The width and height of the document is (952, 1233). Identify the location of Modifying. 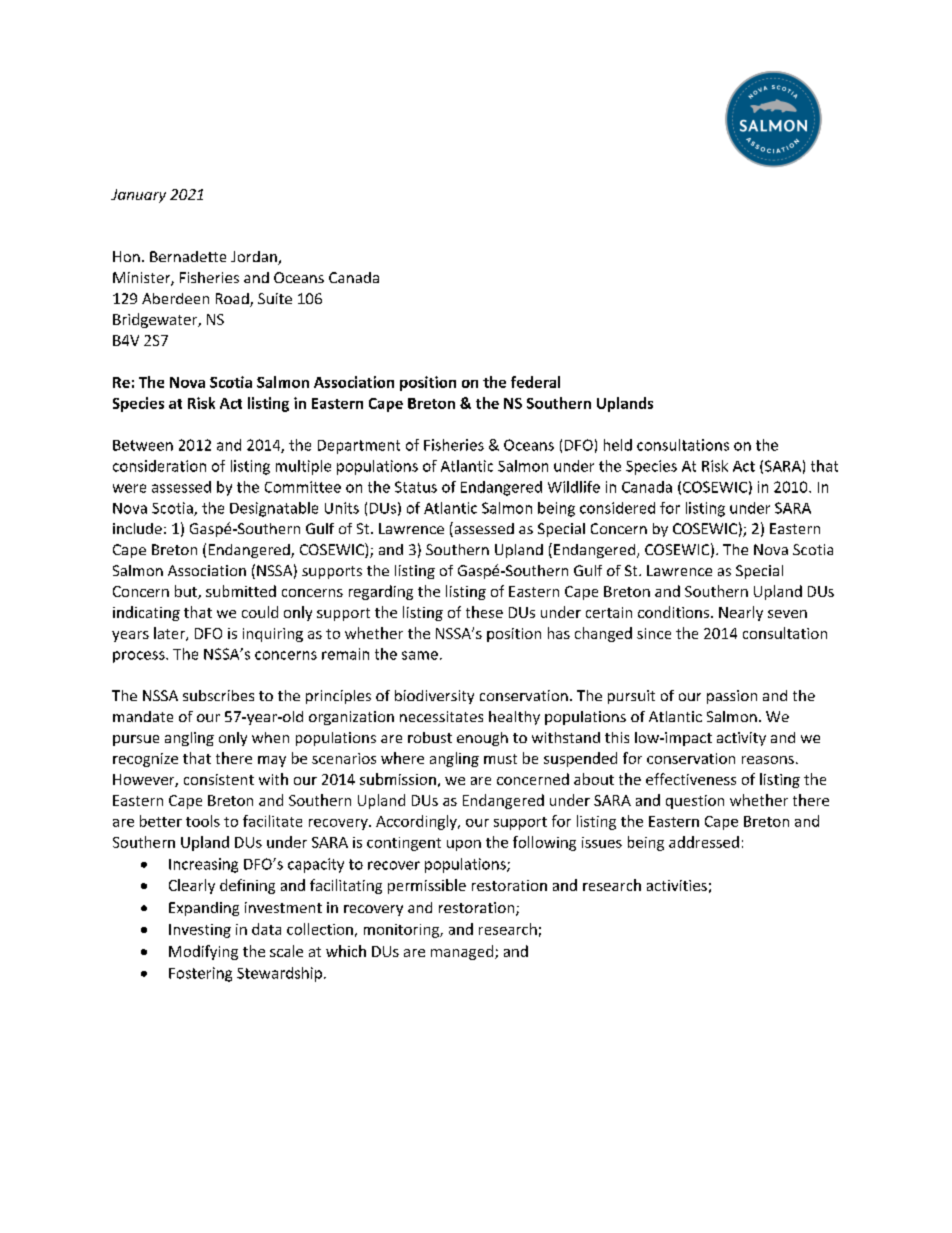
(203, 952).
